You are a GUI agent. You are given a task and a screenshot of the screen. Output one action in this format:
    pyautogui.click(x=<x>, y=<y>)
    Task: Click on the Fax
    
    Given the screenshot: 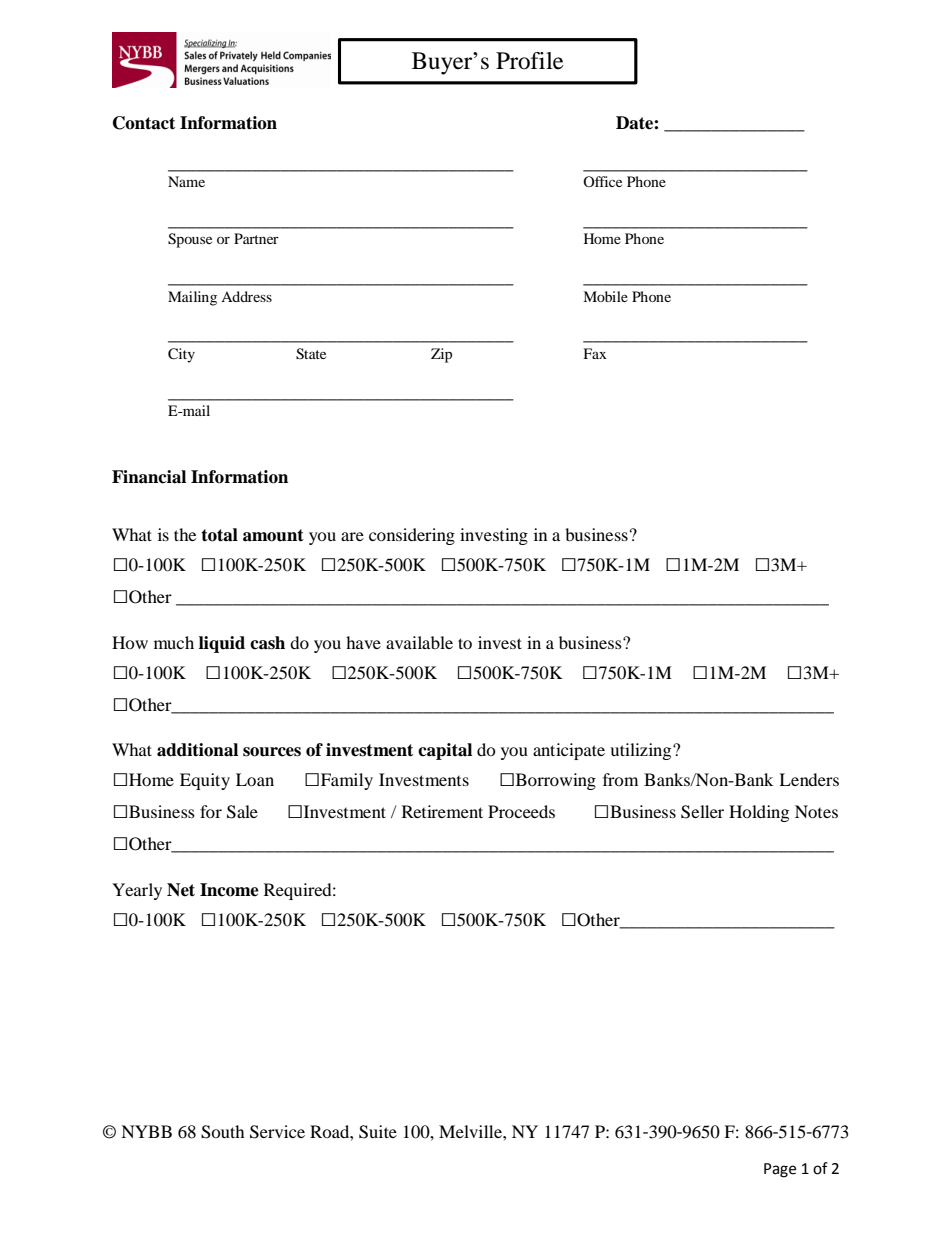 What is the action you would take?
    pyautogui.click(x=595, y=353)
